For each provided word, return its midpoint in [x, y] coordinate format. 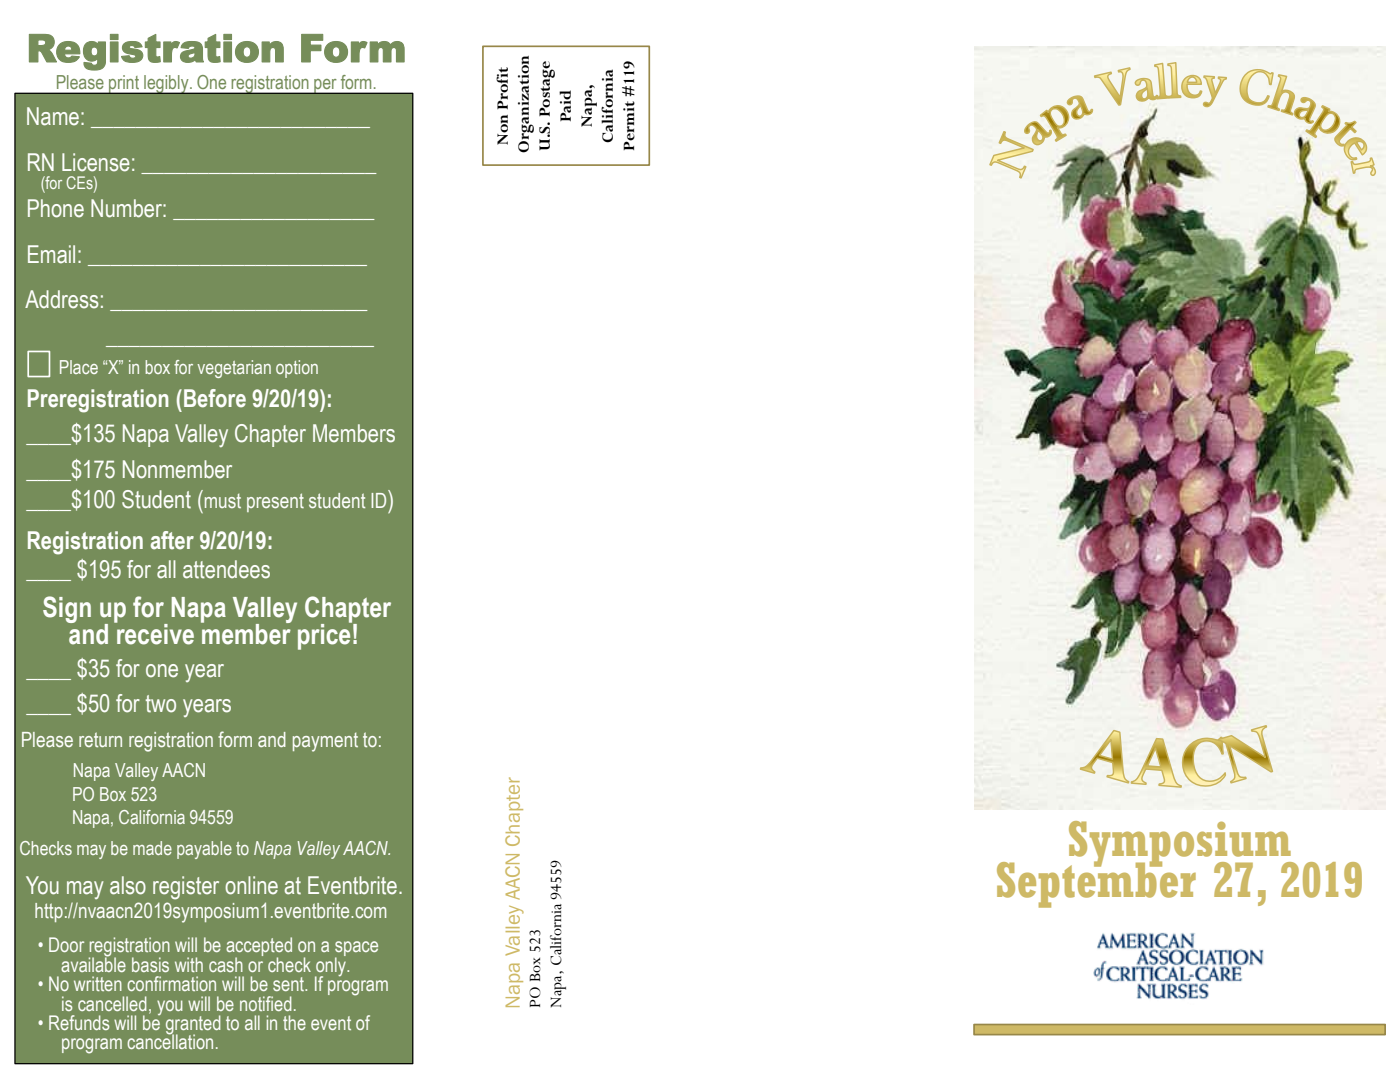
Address [62, 299]
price [325, 635]
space [356, 950]
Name [53, 116]
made [152, 848]
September [1096, 884]
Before [215, 398]
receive [154, 633]
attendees [226, 569]
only [331, 966]
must [223, 501]
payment [325, 742]
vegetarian [234, 369]
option [297, 369]
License [96, 162]
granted [193, 1026]
